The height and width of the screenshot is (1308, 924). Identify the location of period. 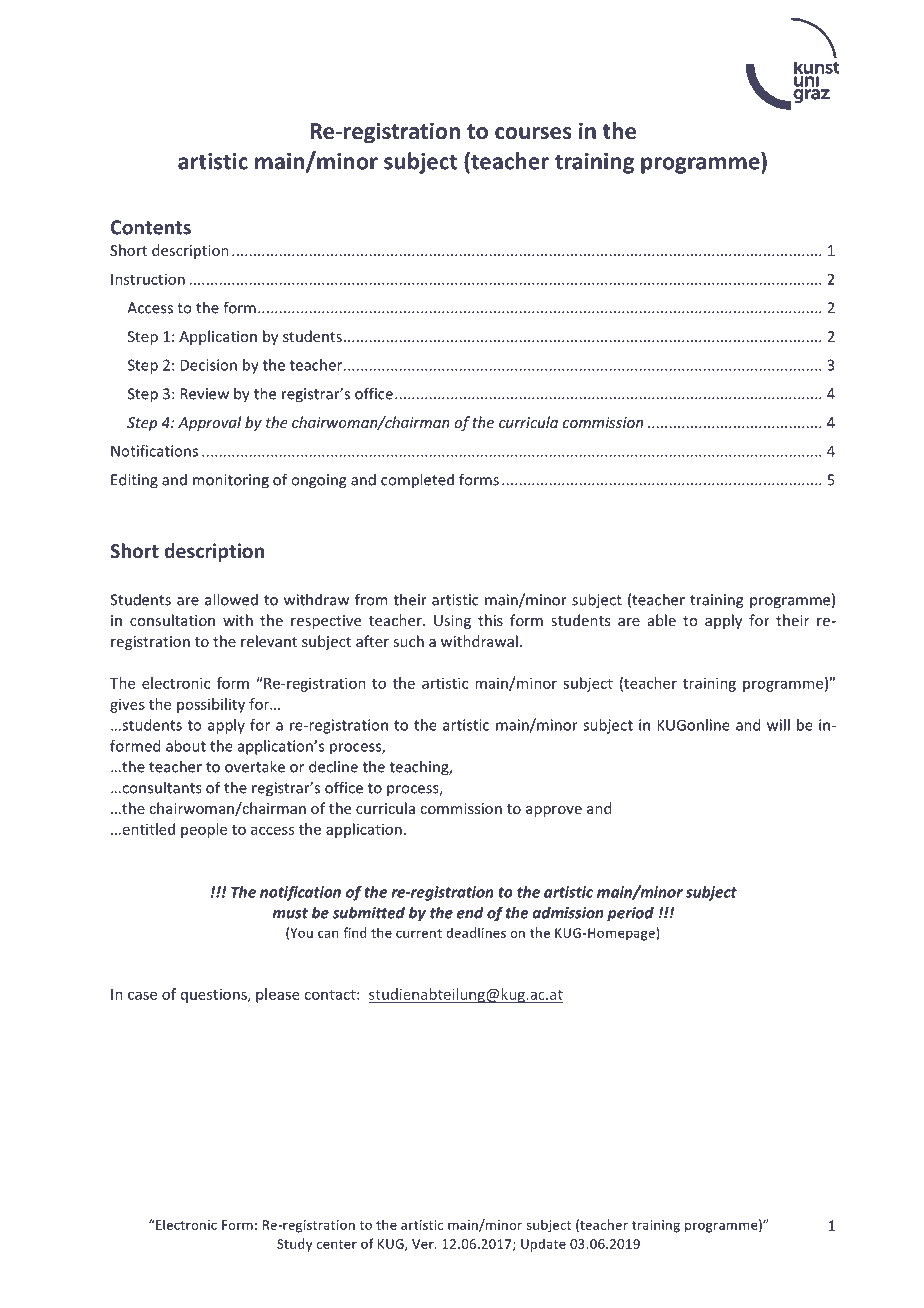
(630, 914).
